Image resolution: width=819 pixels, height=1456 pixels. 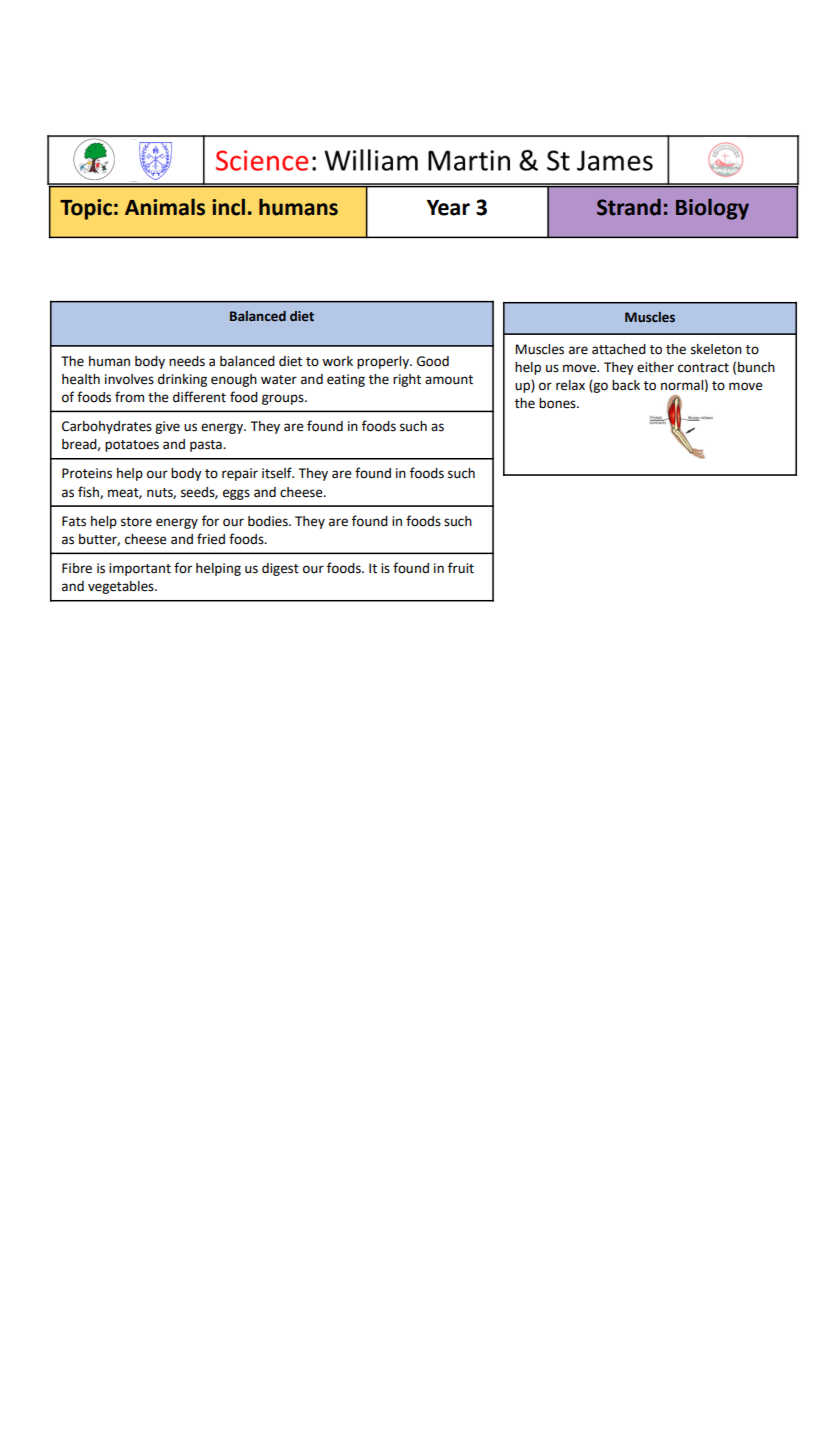 I want to click on Year, so click(x=448, y=208).
